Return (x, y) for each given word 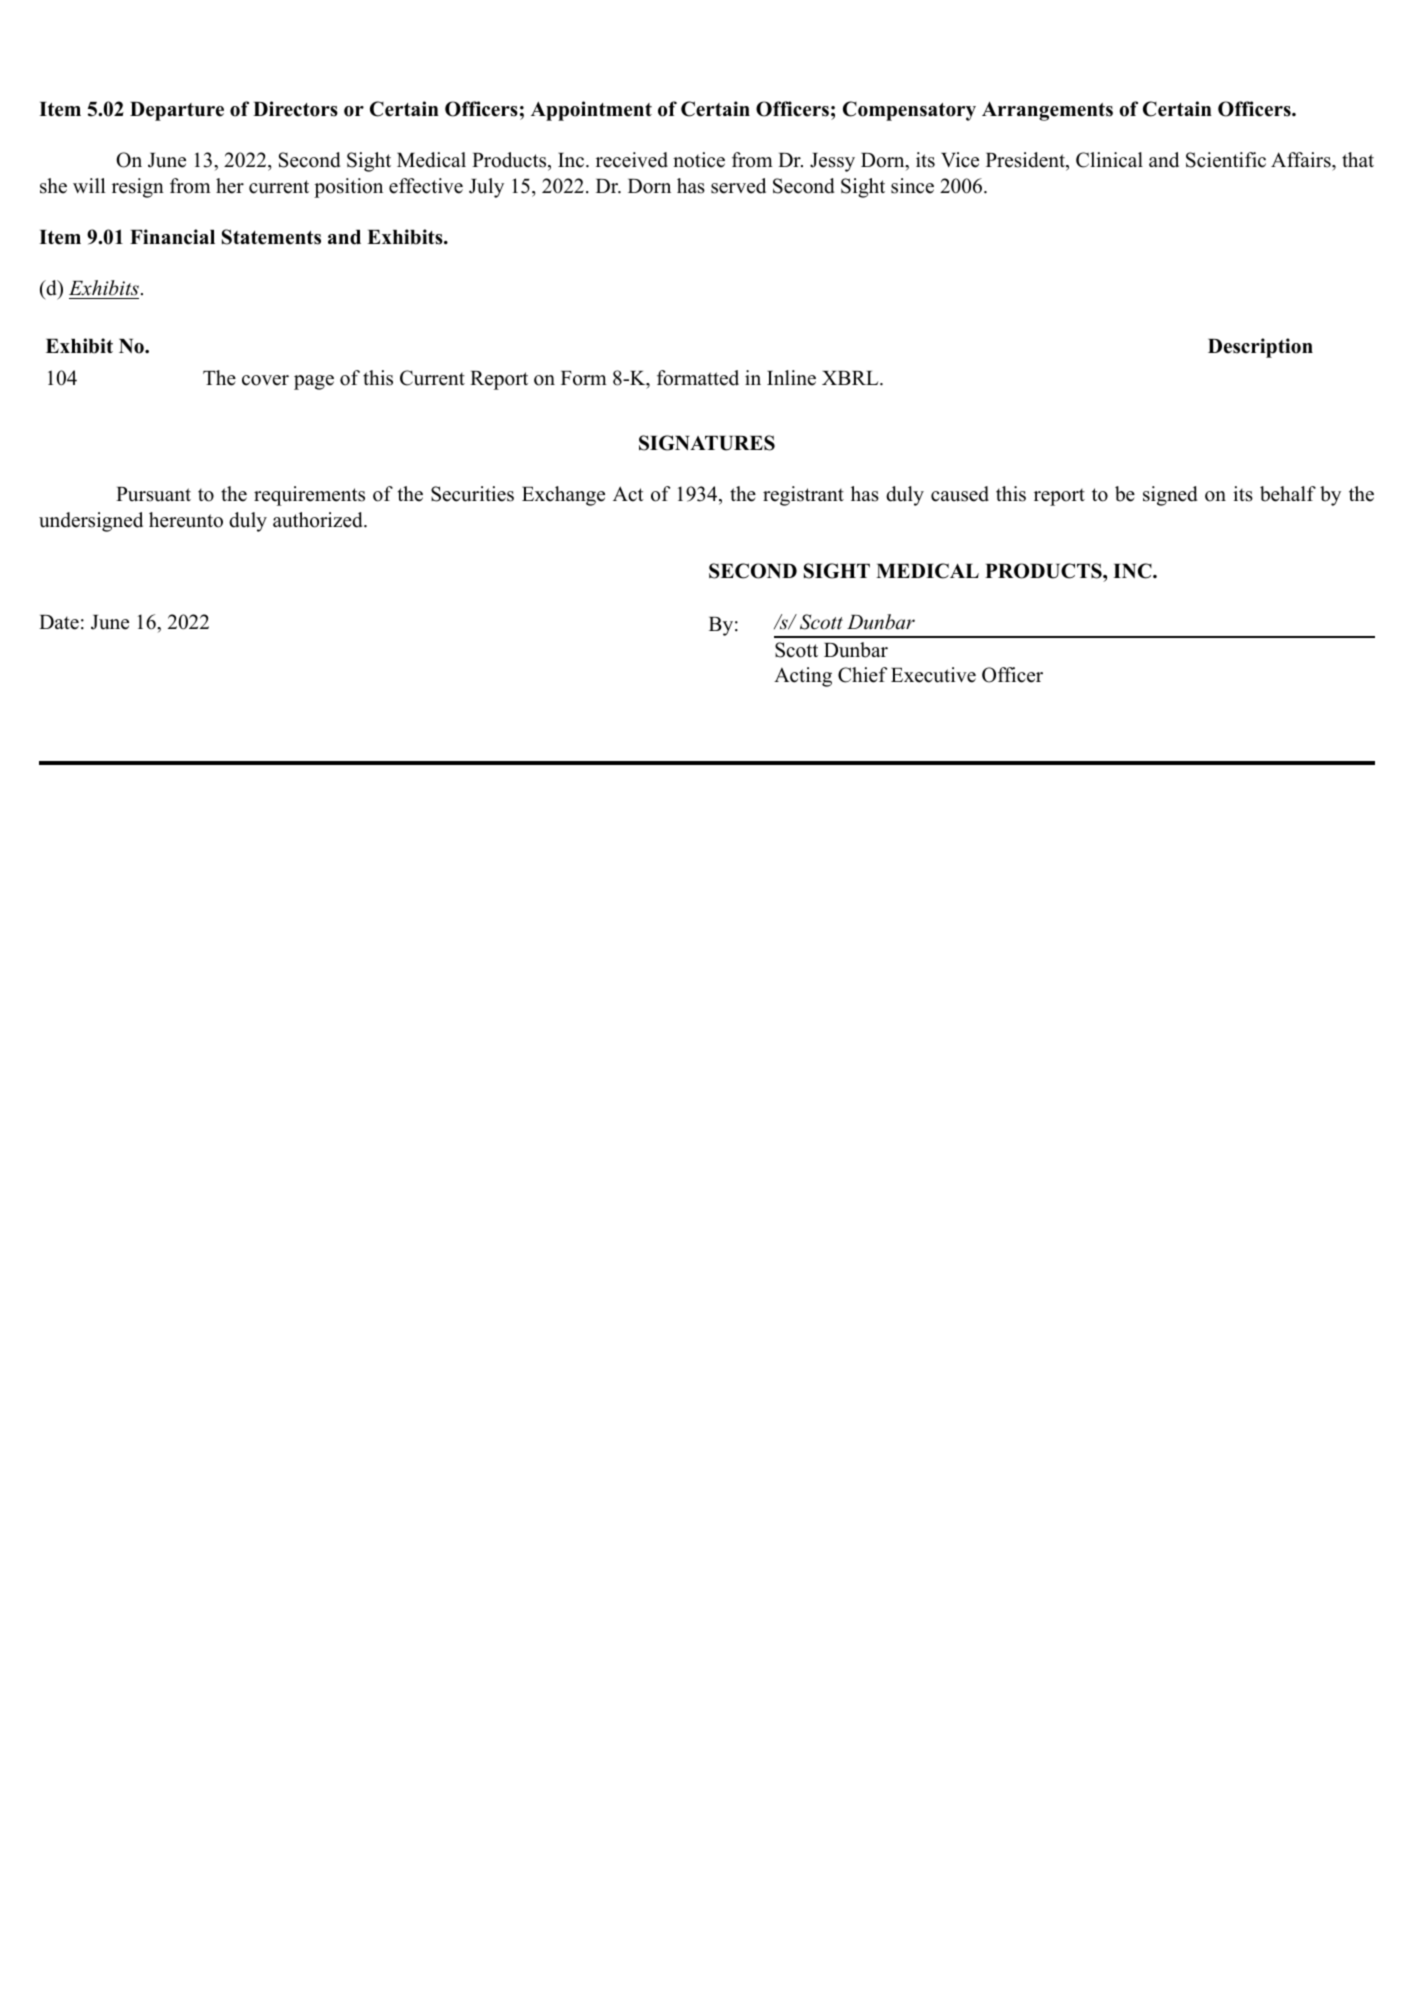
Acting (803, 677)
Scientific (1226, 160)
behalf (1288, 494)
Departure (177, 111)
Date (59, 622)
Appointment (591, 111)
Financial (172, 237)
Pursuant (153, 494)
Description (1260, 348)
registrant (803, 496)
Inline (791, 378)
